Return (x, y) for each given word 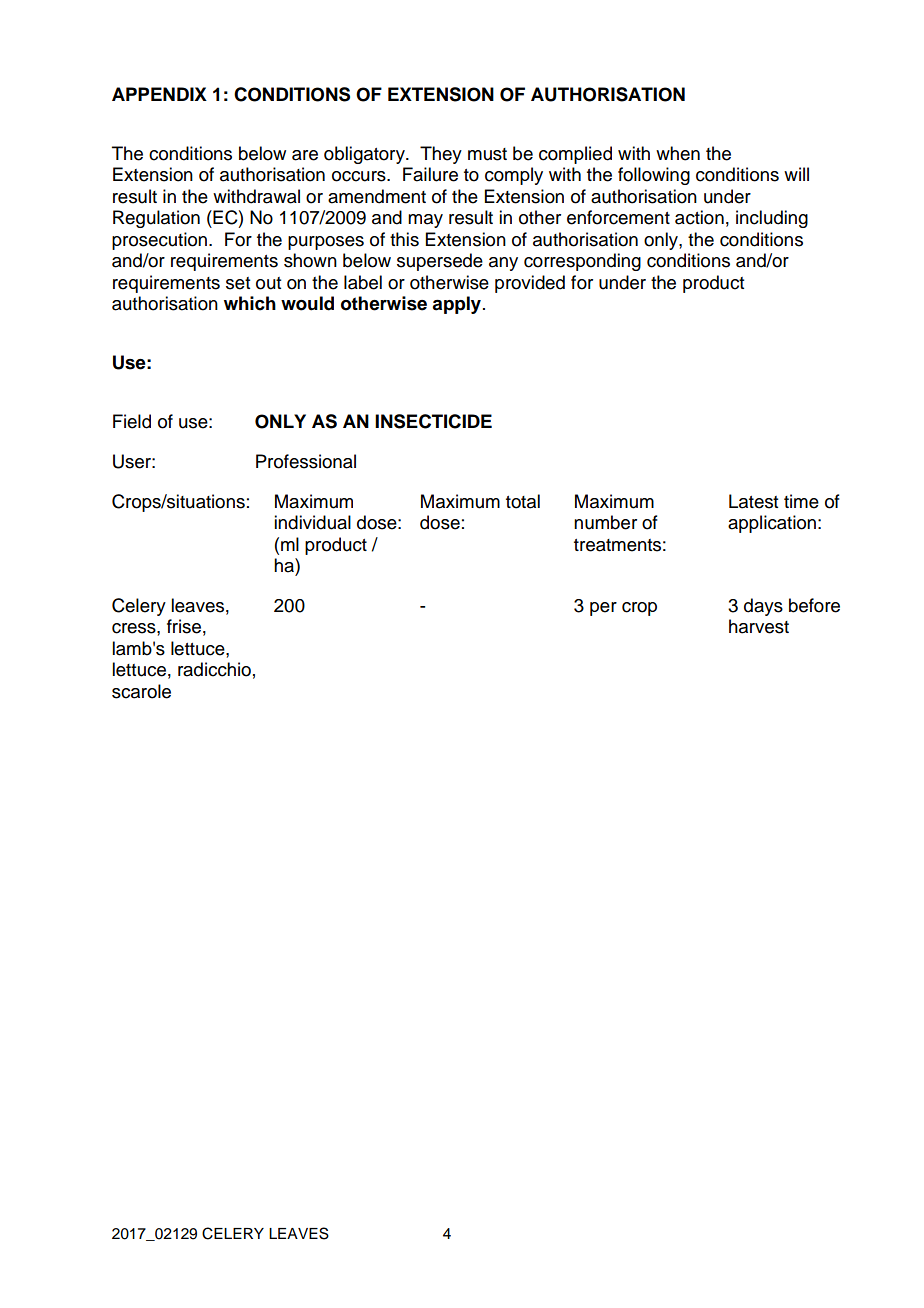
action (699, 217)
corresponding (582, 262)
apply (456, 305)
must (487, 154)
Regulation (156, 219)
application (772, 524)
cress (135, 628)
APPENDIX (159, 94)
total (523, 501)
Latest (753, 501)
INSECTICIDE (433, 421)
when (678, 153)
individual (312, 522)
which (250, 303)
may (425, 221)
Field (132, 421)
